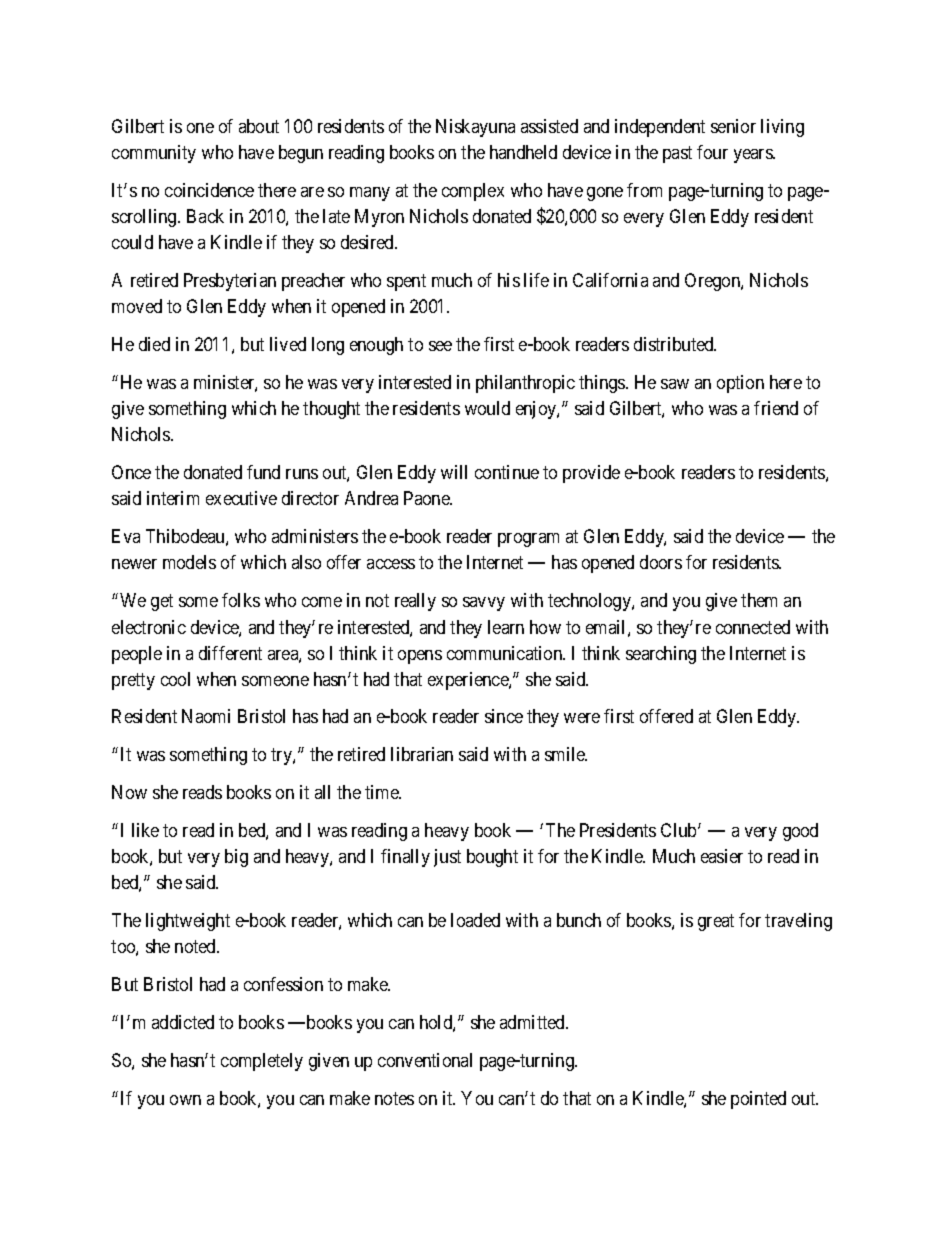 Image resolution: width=952 pixels, height=1233 pixels. What do you see at coordinates (473, 192) in the page?
I see `complex` at bounding box center [473, 192].
